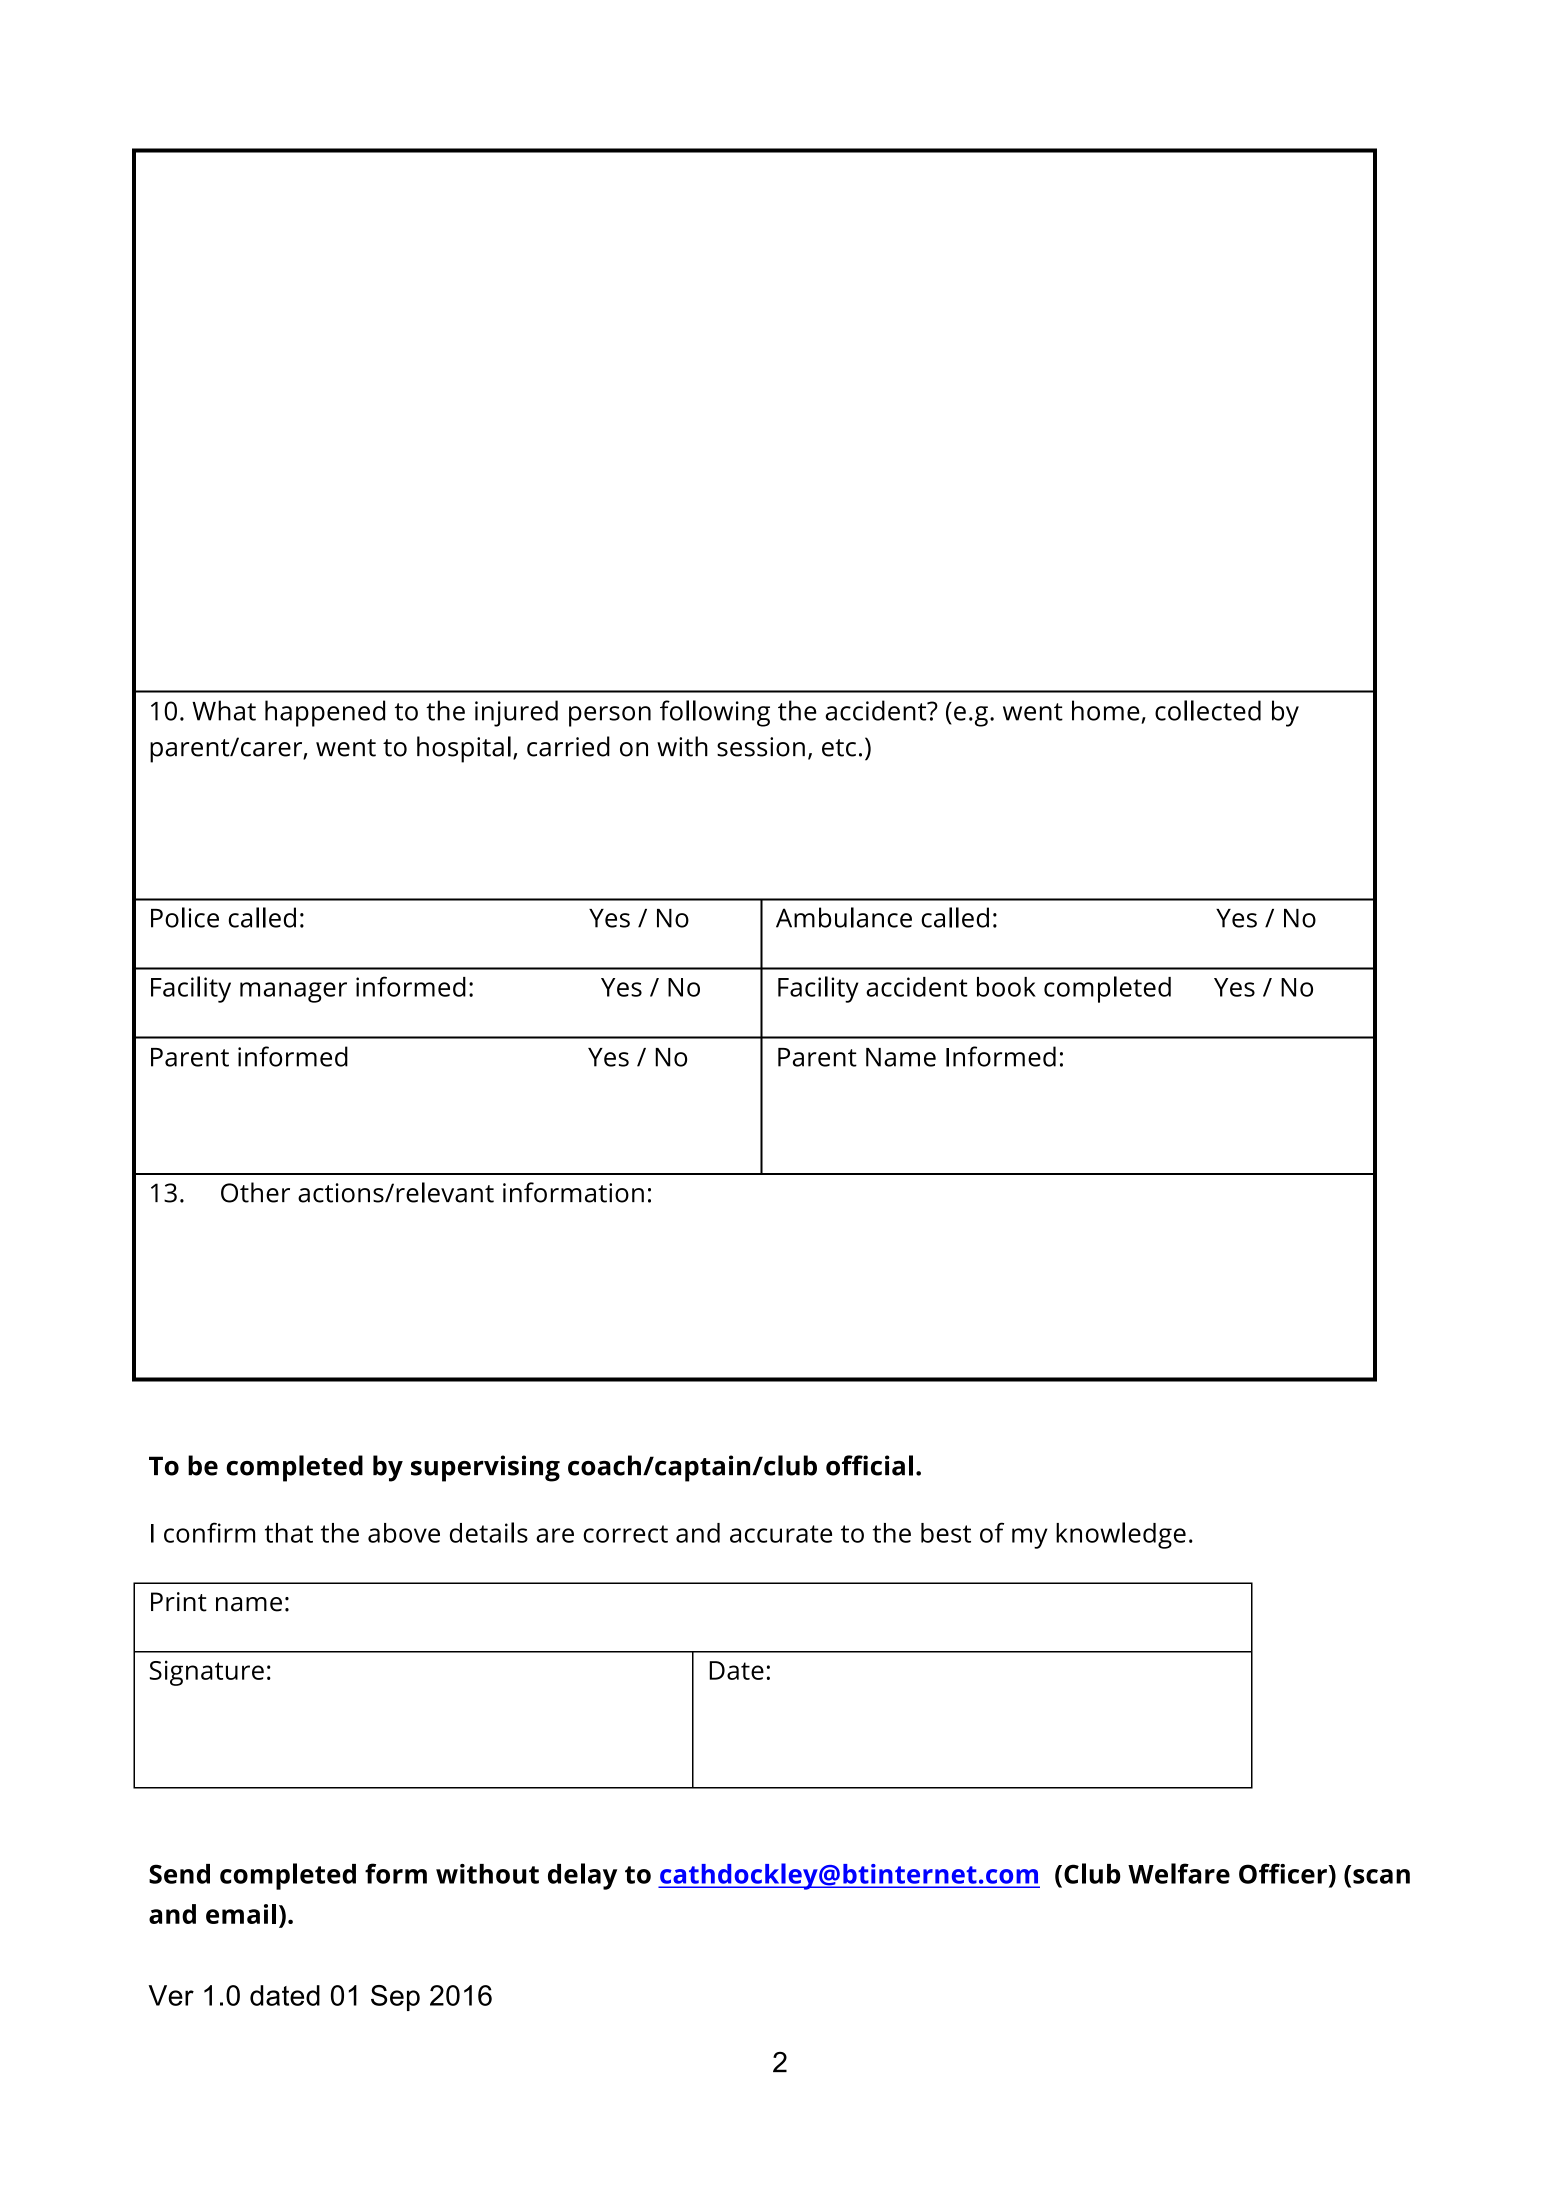 The width and height of the document is (1560, 2207). Describe the element at coordinates (293, 992) in the document. I see `manager` at that location.
